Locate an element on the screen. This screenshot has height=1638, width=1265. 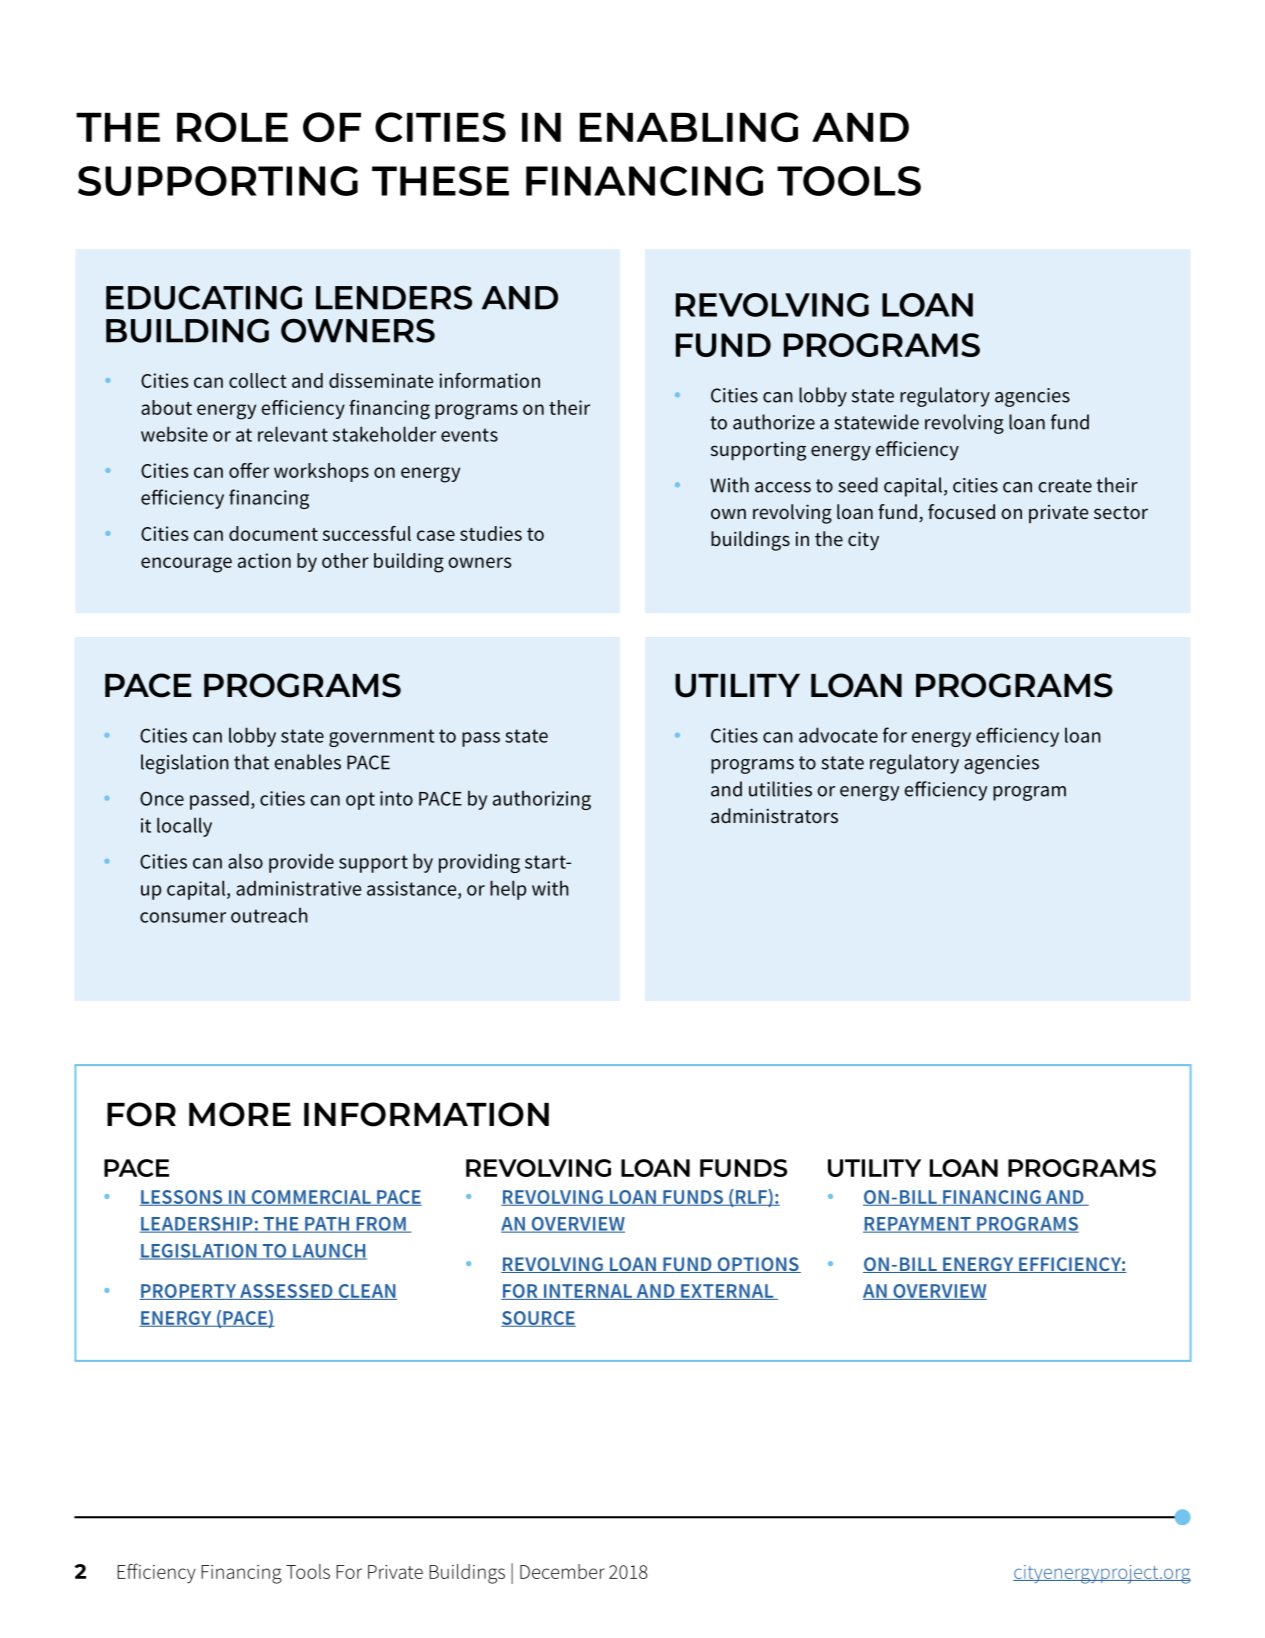
authorize is located at coordinates (774, 422).
